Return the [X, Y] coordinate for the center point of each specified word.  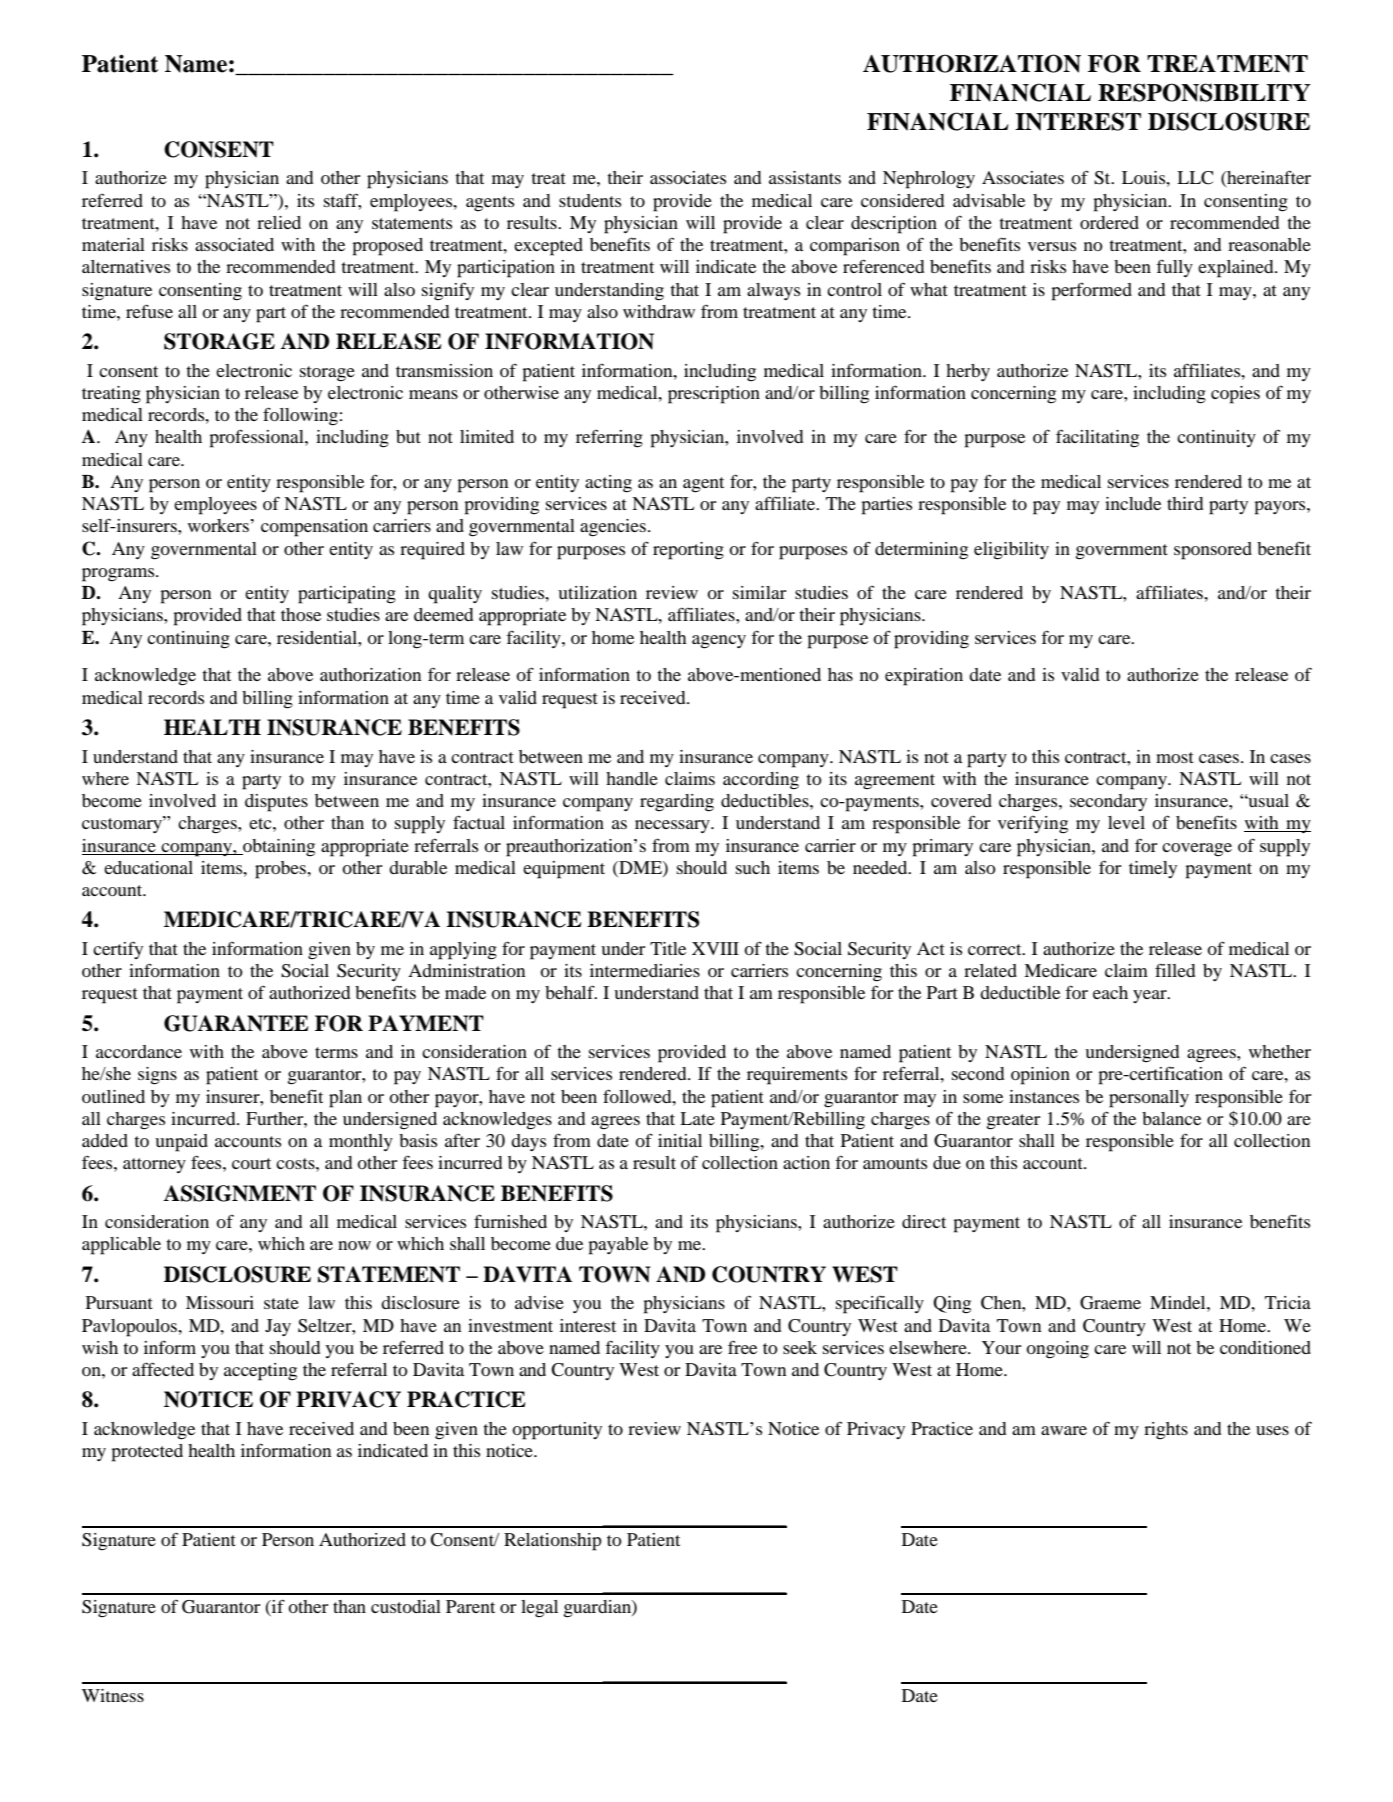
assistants [805, 177]
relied [279, 222]
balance [1171, 1118]
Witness [113, 1695]
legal [539, 1609]
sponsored [1213, 551]
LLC [1195, 178]
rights [1166, 1431]
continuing [188, 640]
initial [680, 1140]
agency [719, 642]
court [251, 1163]
